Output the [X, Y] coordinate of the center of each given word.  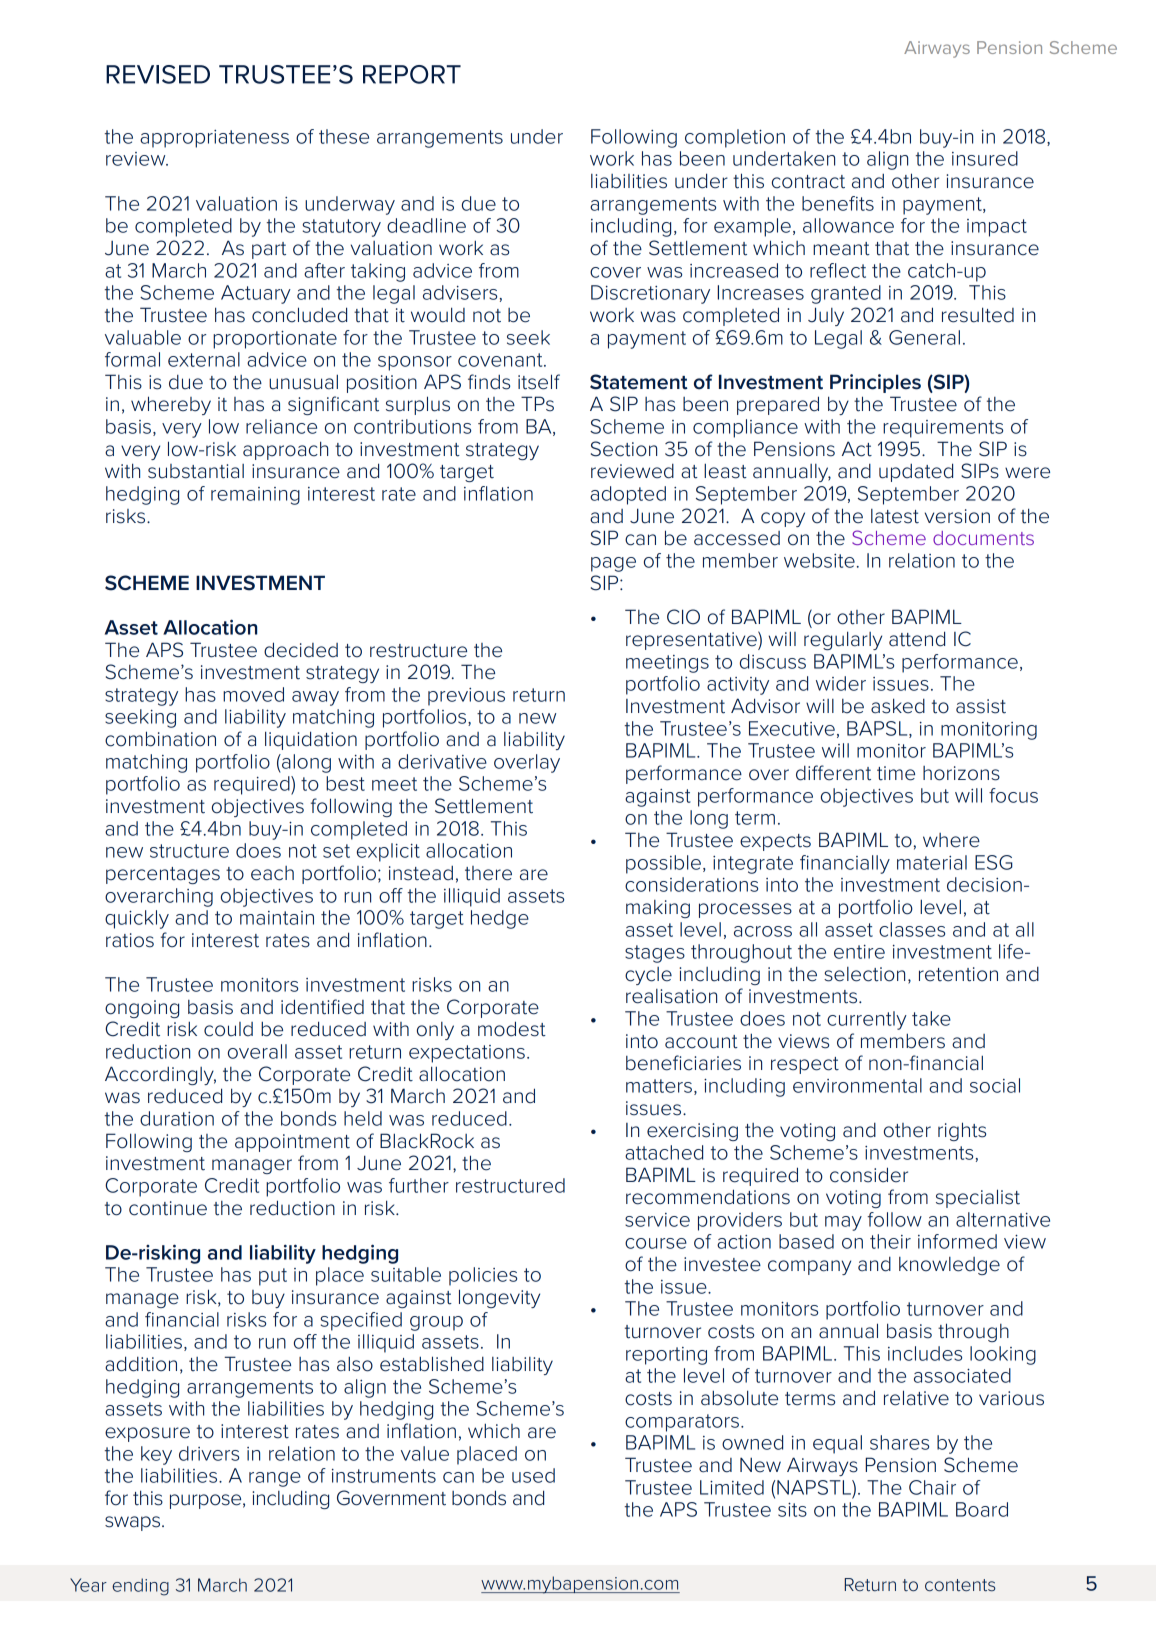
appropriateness [214, 139]
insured [985, 158]
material [932, 862]
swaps [132, 1523]
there [488, 873]
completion [735, 138]
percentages [163, 875]
